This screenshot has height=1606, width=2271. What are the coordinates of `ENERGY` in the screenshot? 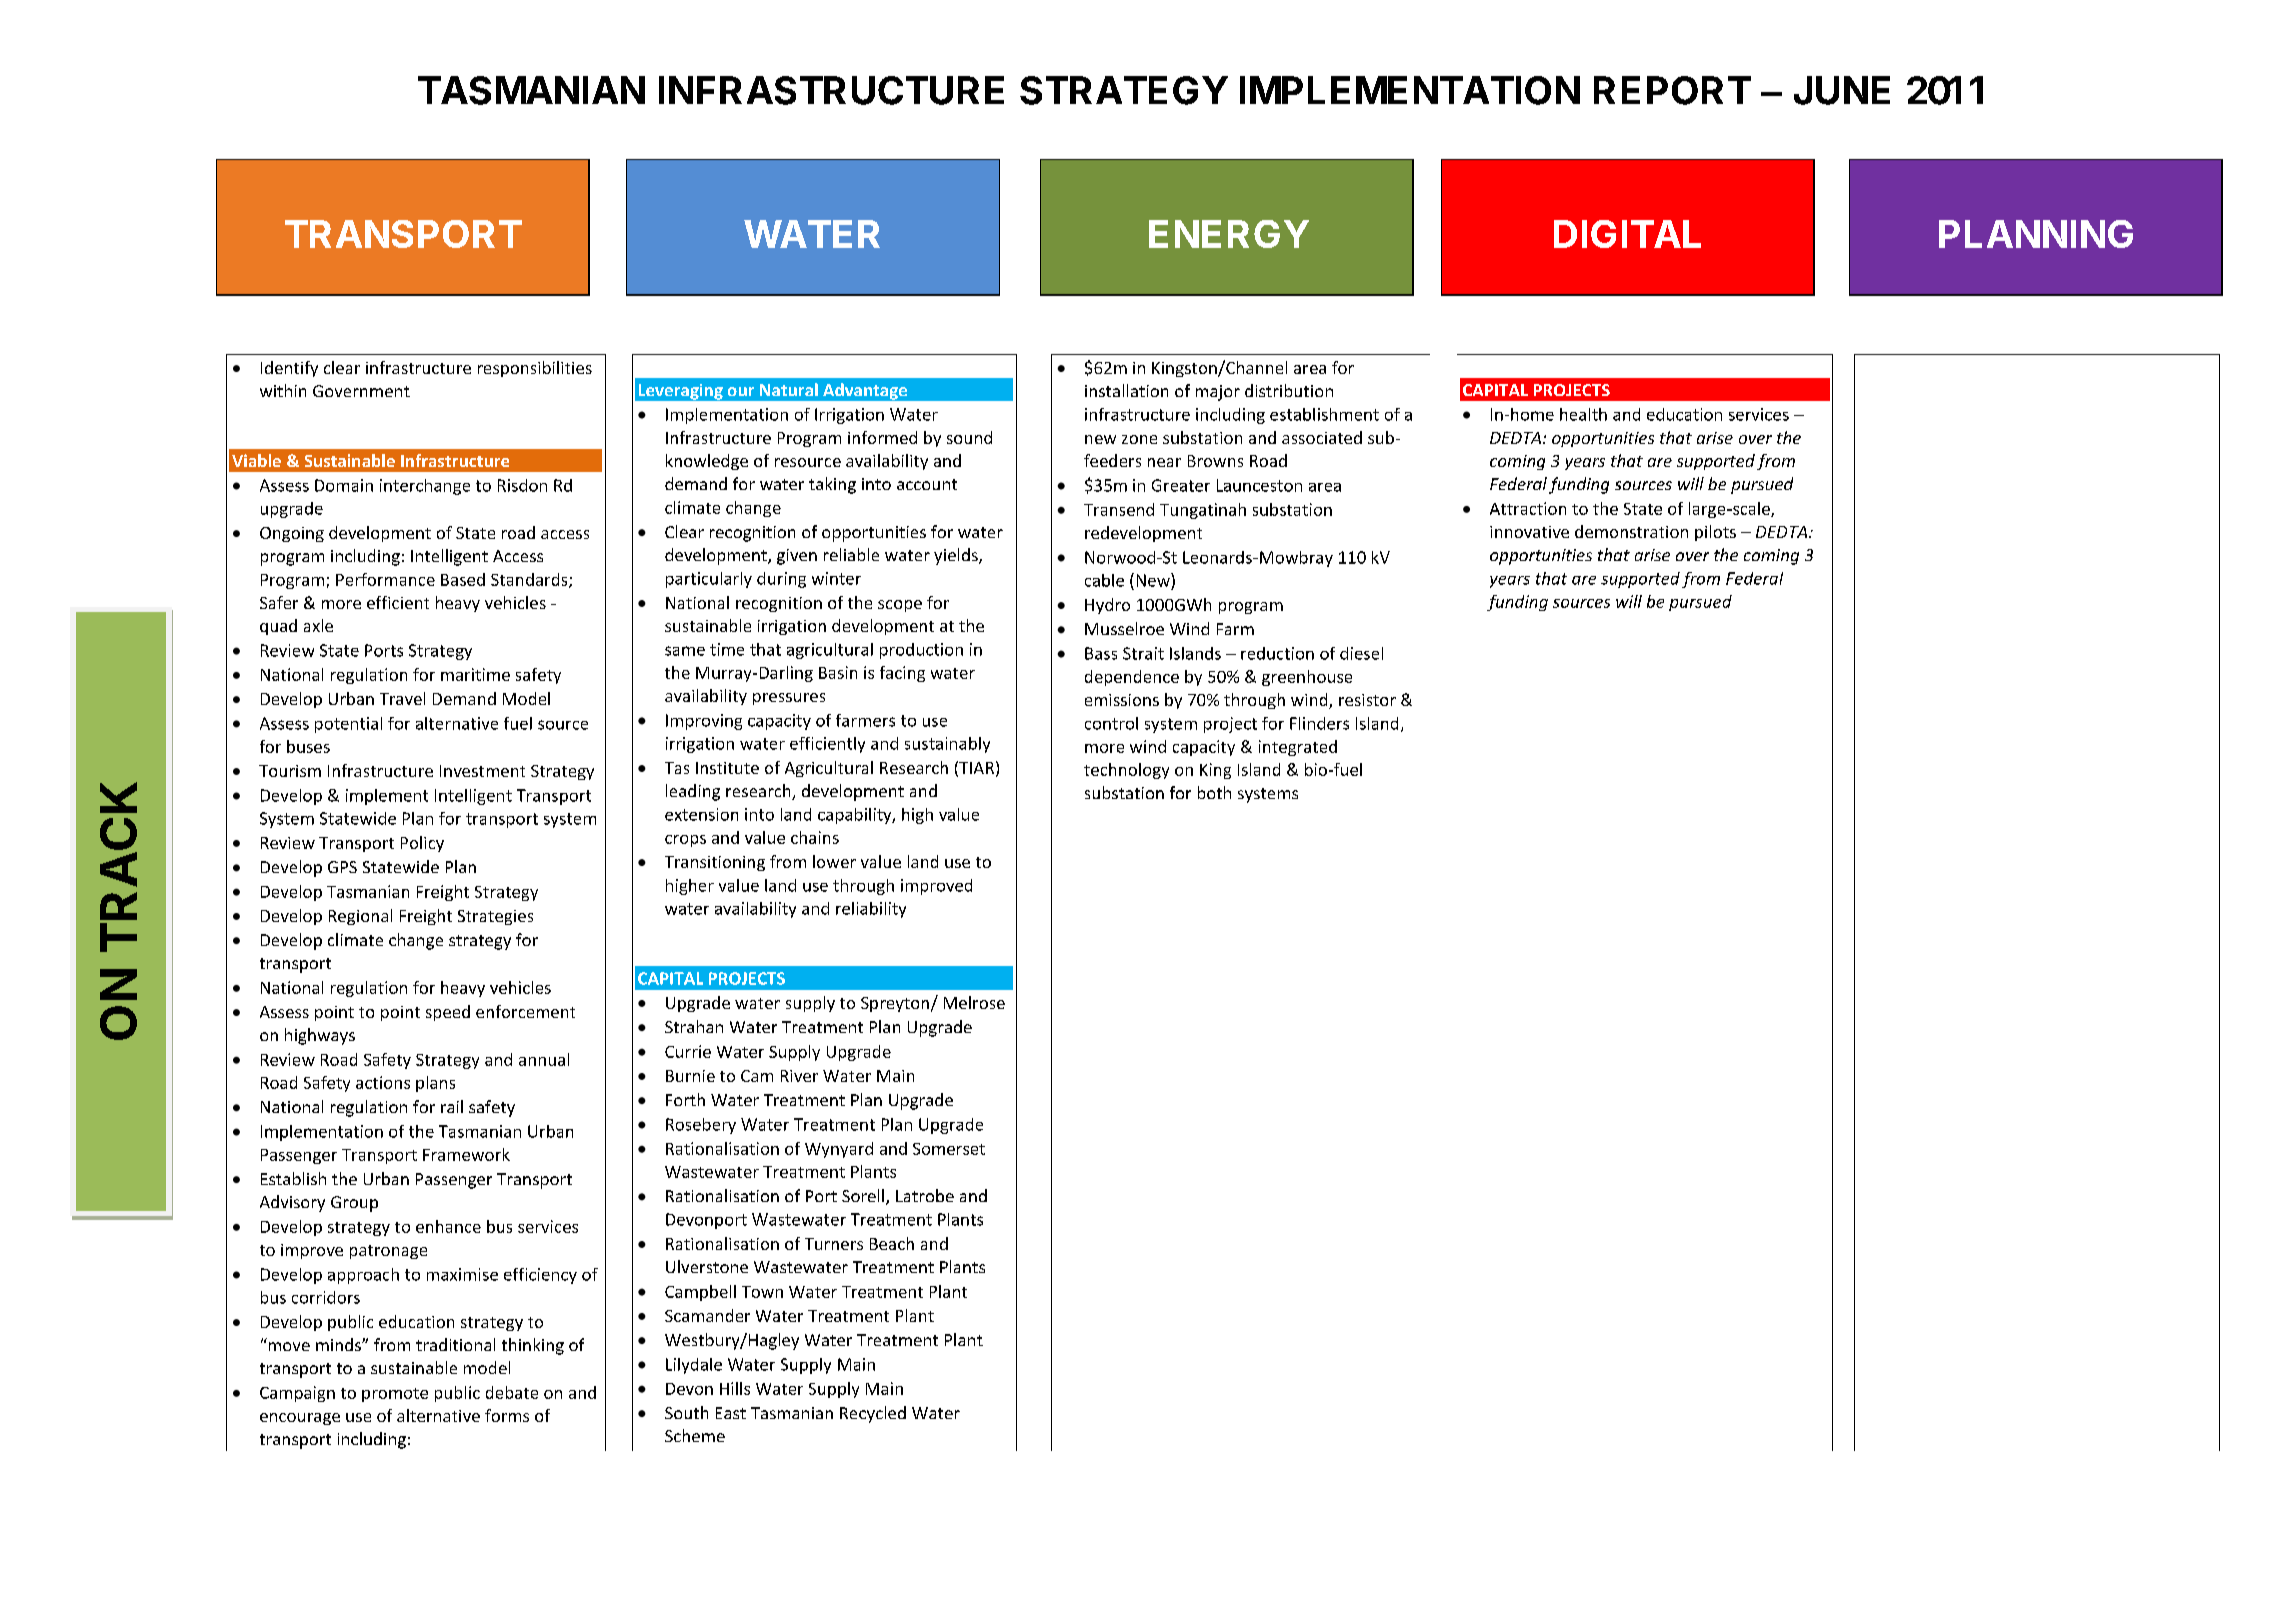 It's located at (1229, 234).
